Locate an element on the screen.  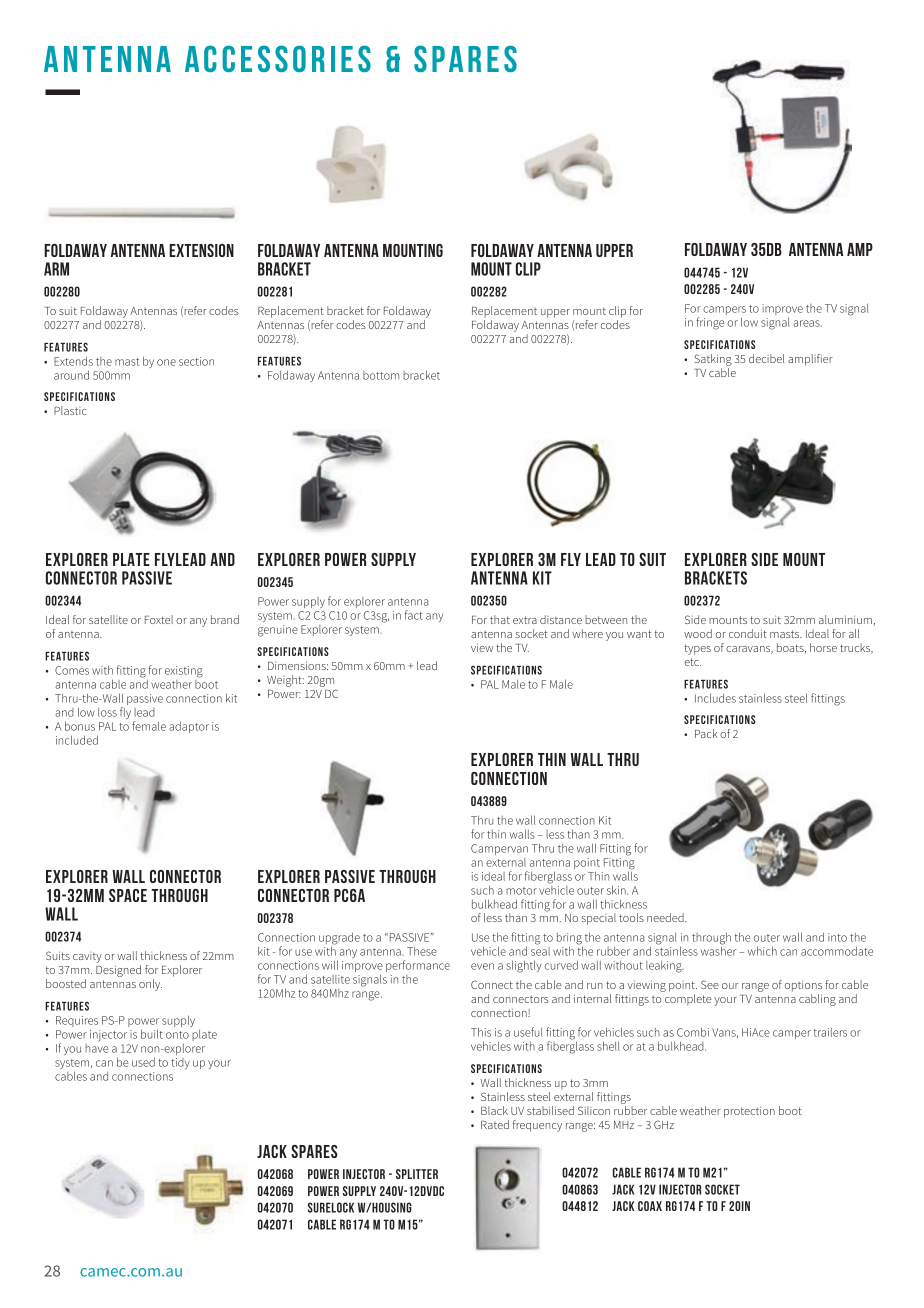
adaptor is located at coordinates (189, 727).
